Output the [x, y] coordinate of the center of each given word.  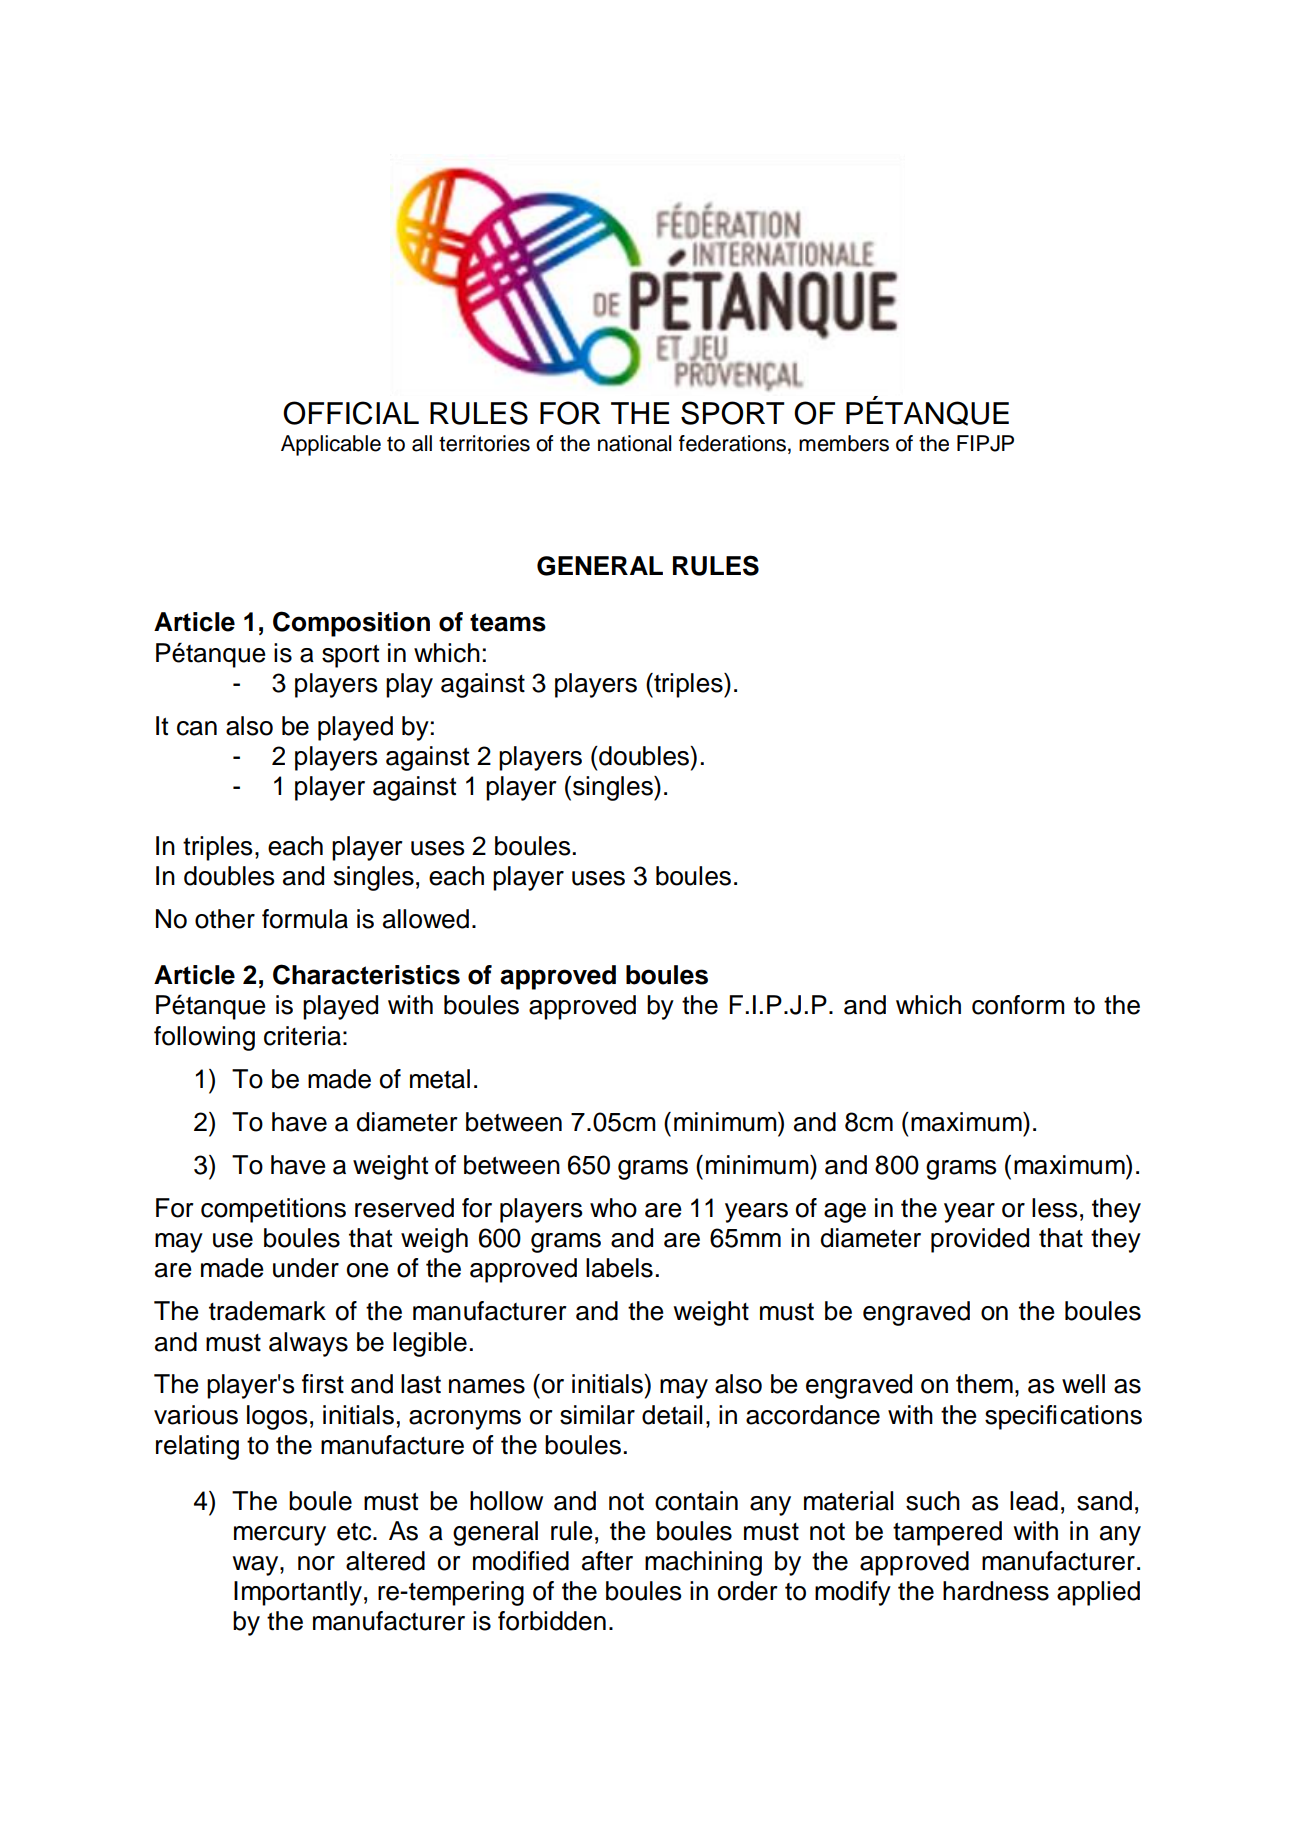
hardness [996, 1591]
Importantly [298, 1593]
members [844, 443]
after [607, 1561]
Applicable [331, 445]
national [634, 443]
